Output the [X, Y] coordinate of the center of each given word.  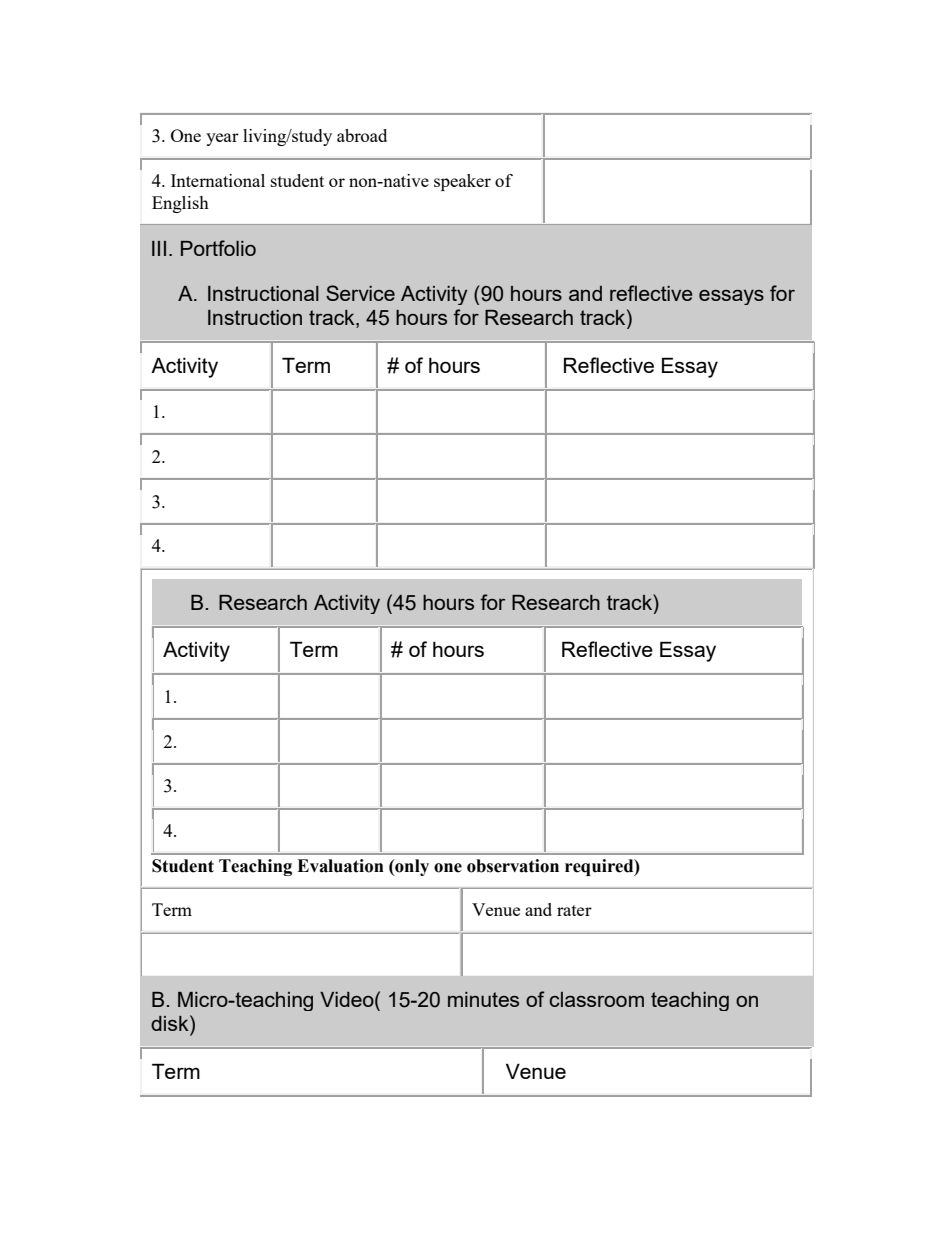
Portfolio [218, 248]
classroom [596, 999]
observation [513, 866]
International [218, 180]
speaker [462, 182]
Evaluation [340, 866]
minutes [483, 999]
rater [574, 910]
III [159, 248]
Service [360, 293]
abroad [362, 135]
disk [171, 1023]
